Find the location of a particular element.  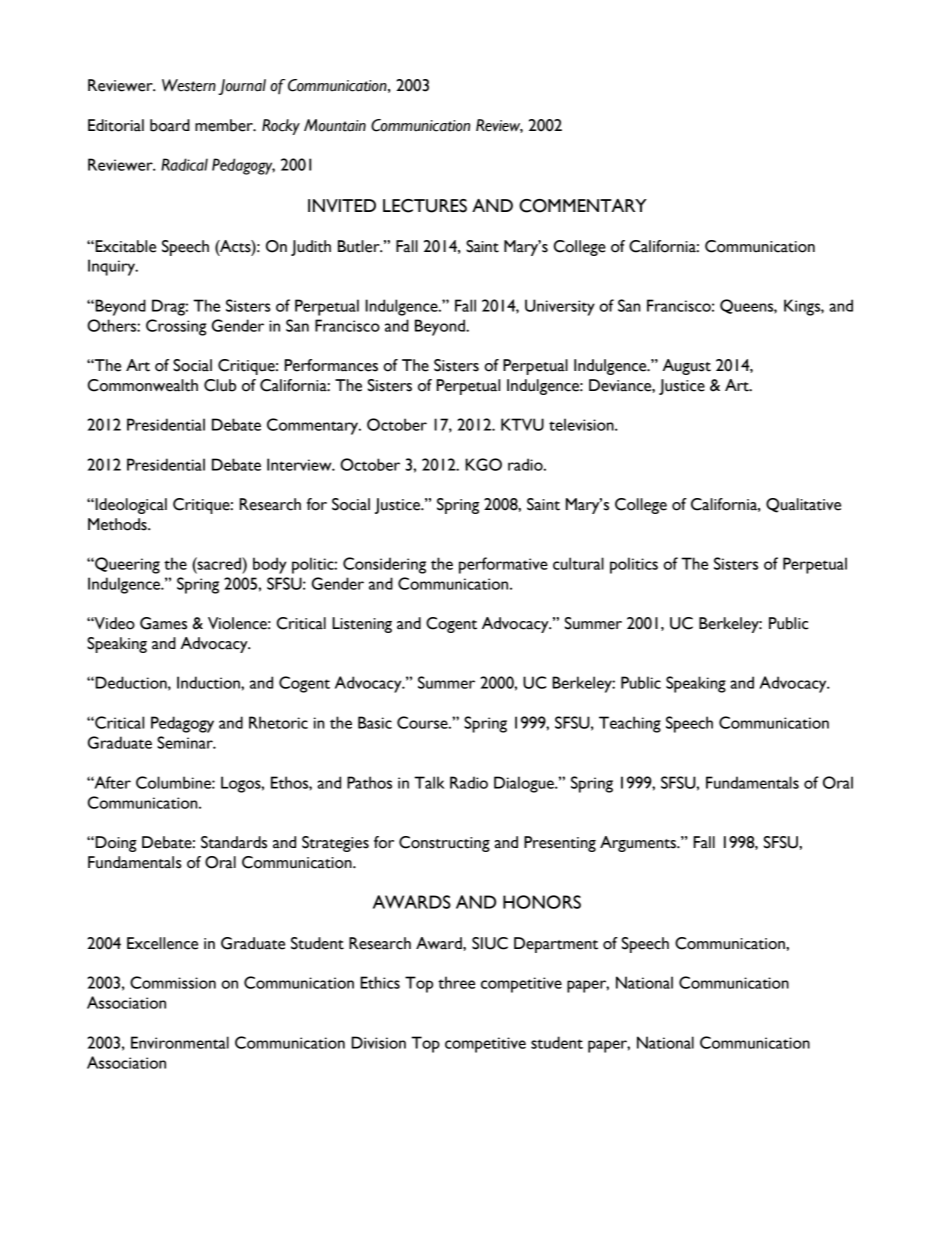

board is located at coordinates (170, 125).
